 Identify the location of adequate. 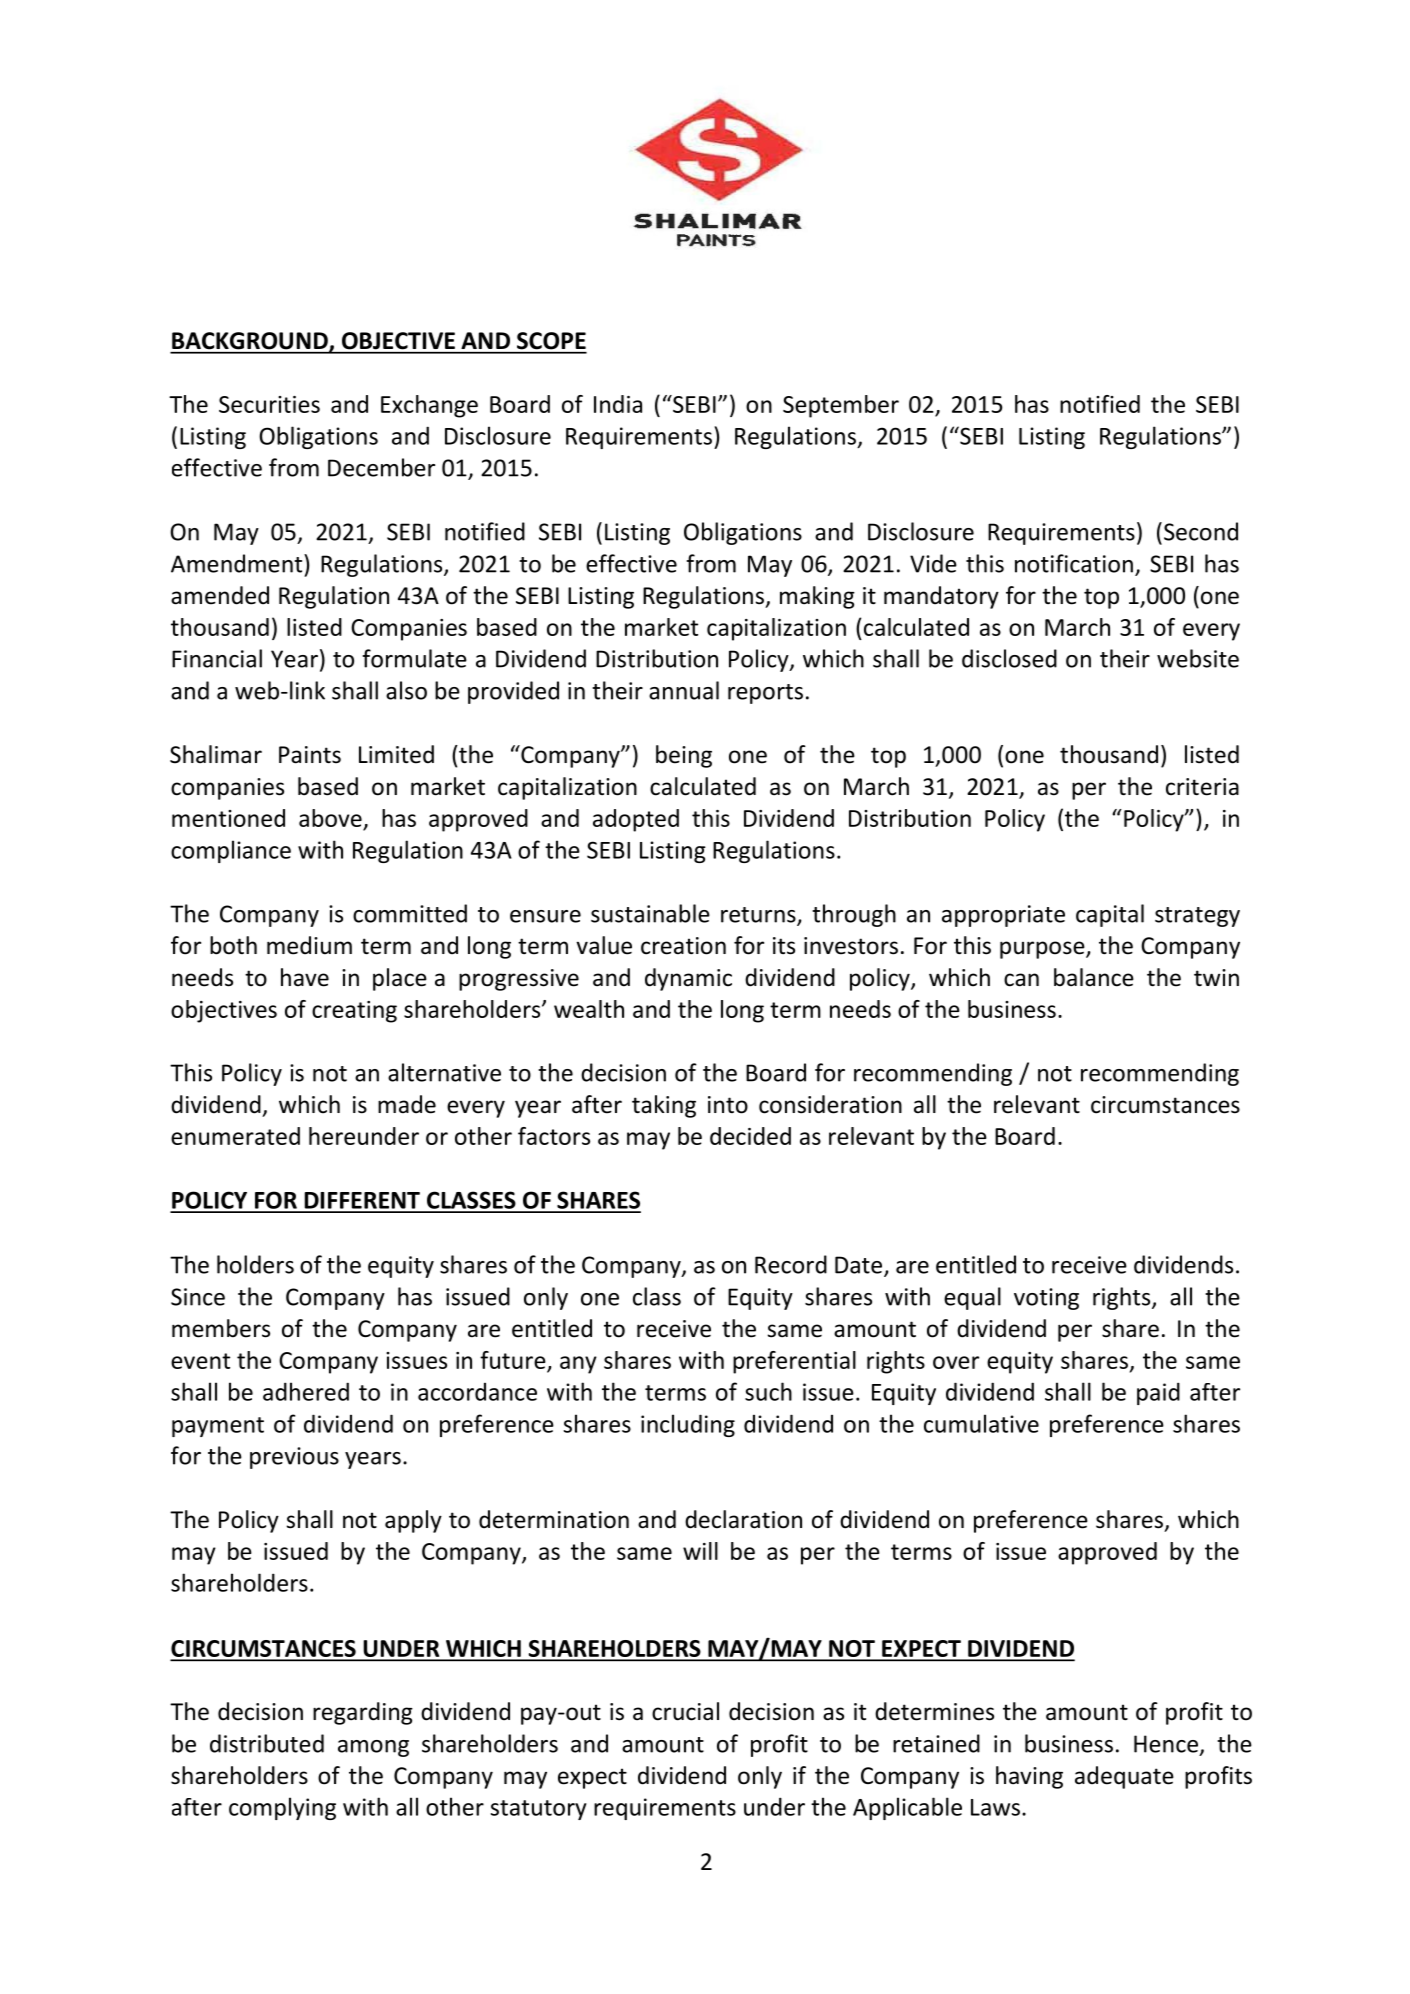
(1124, 1777).
